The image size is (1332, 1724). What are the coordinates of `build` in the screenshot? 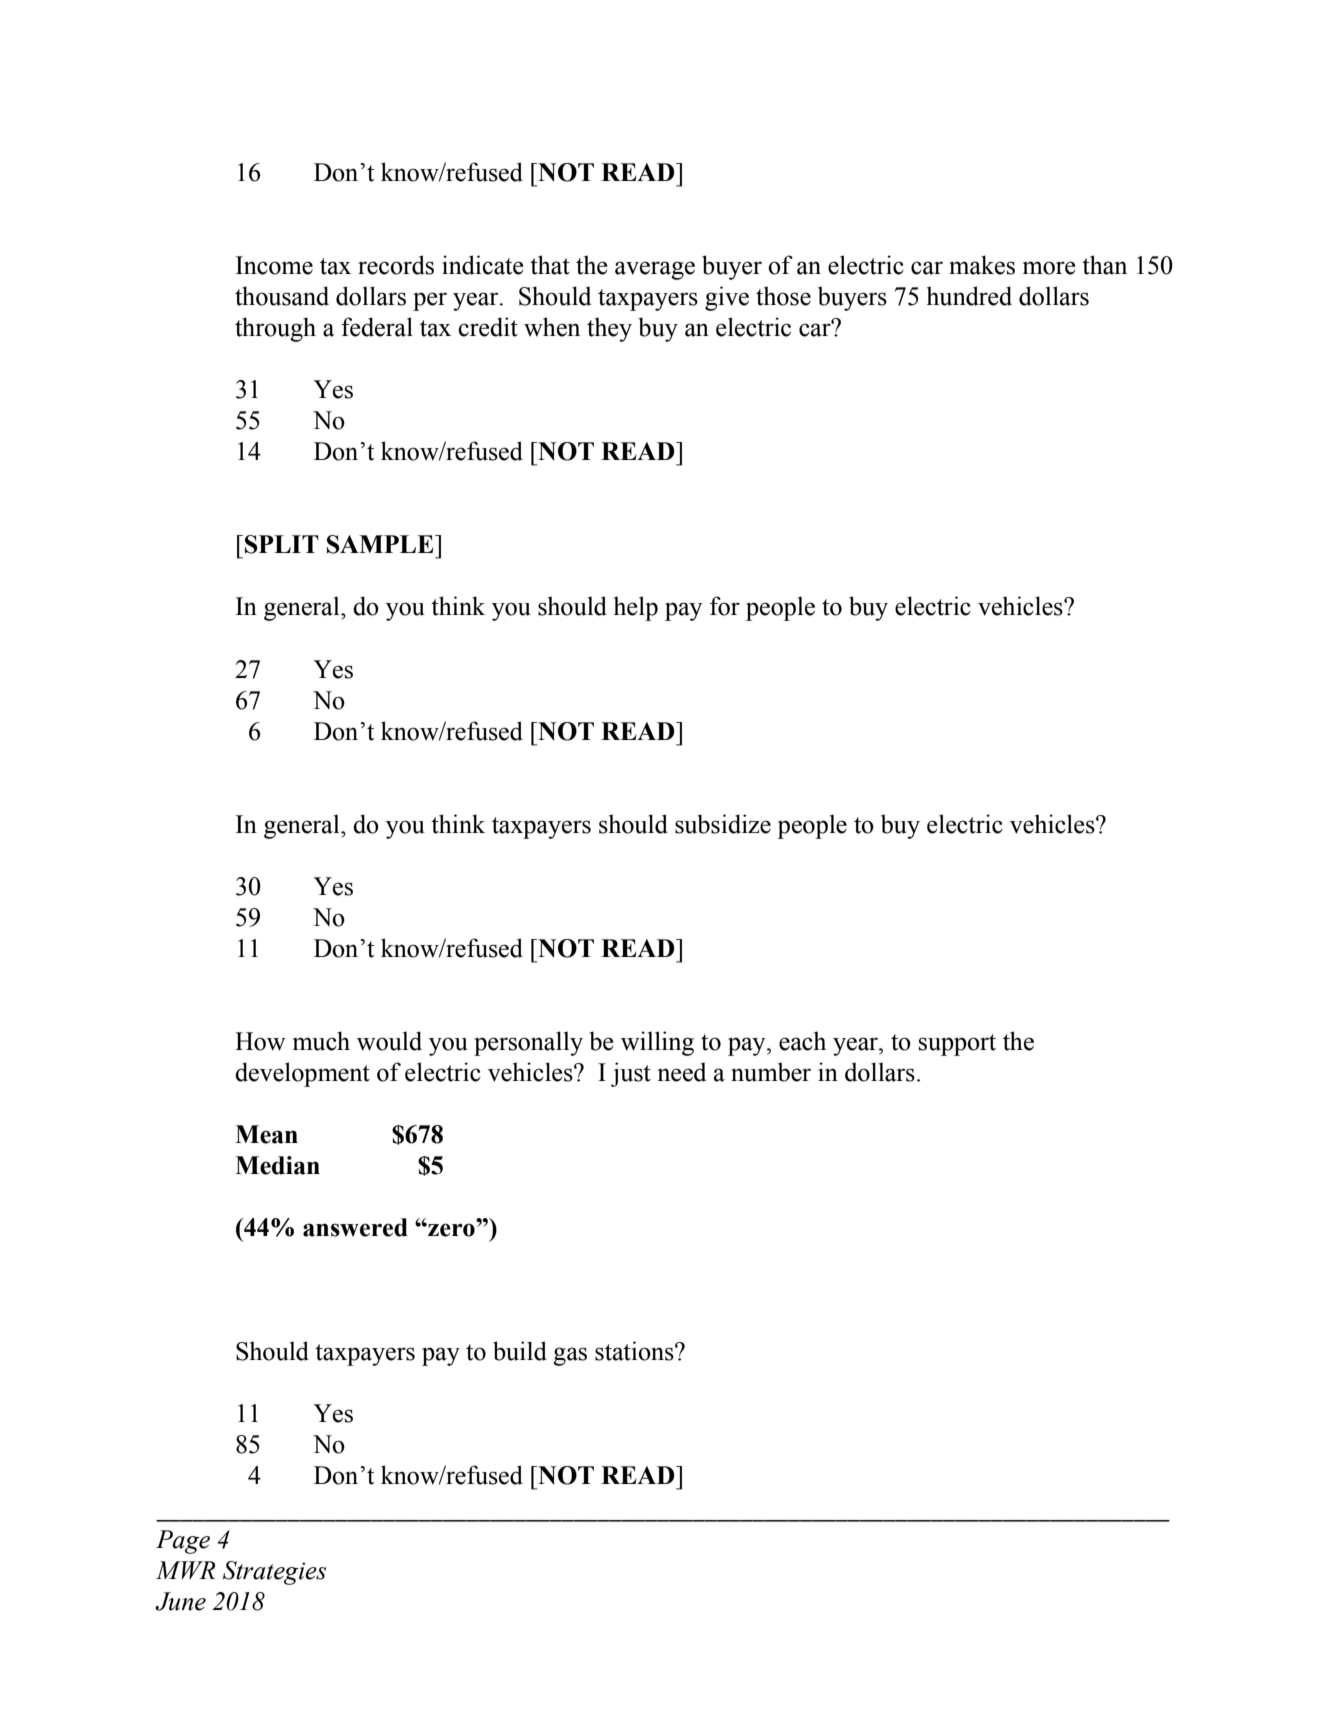 It's located at (520, 1351).
